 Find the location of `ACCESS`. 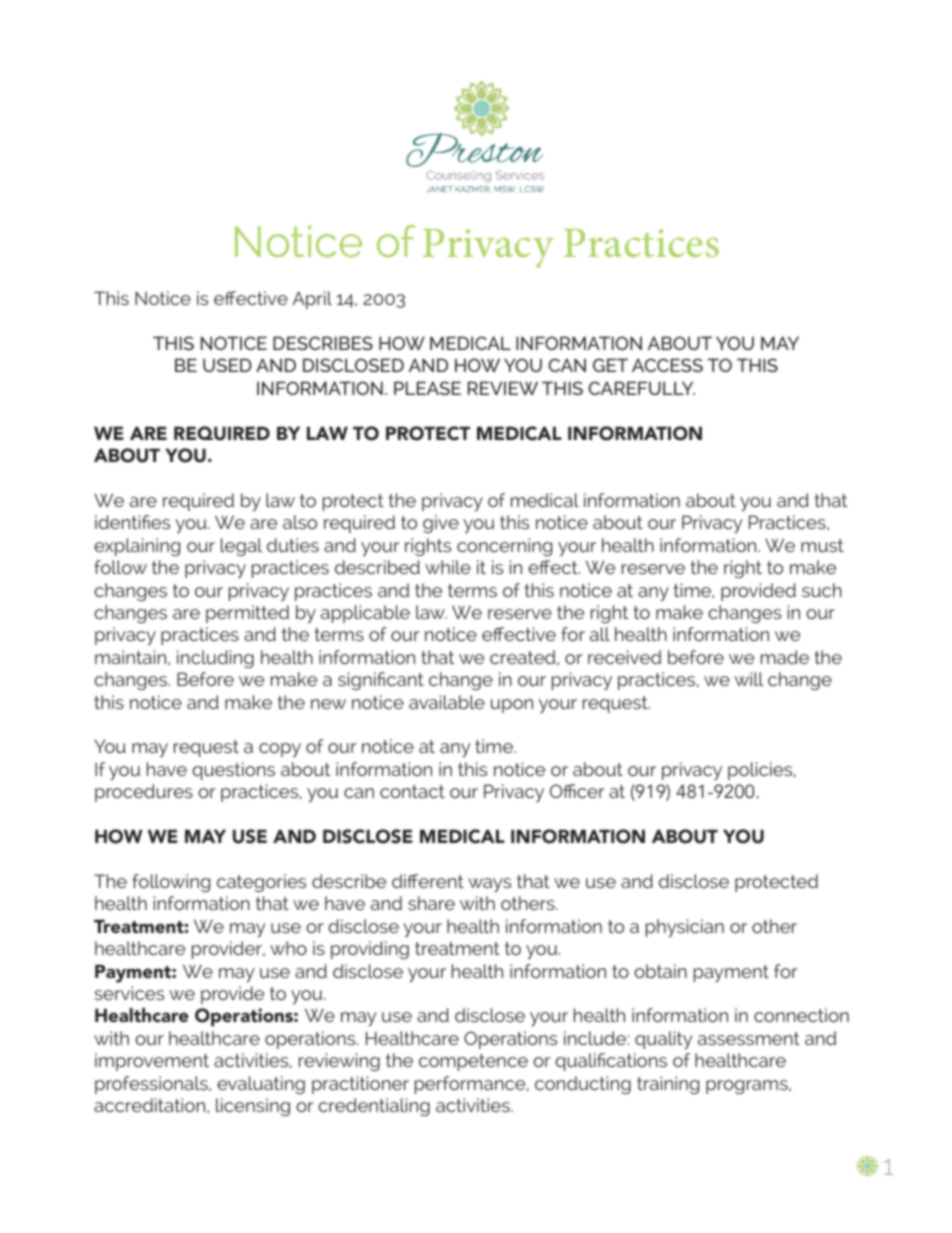

ACCESS is located at coordinates (667, 365).
